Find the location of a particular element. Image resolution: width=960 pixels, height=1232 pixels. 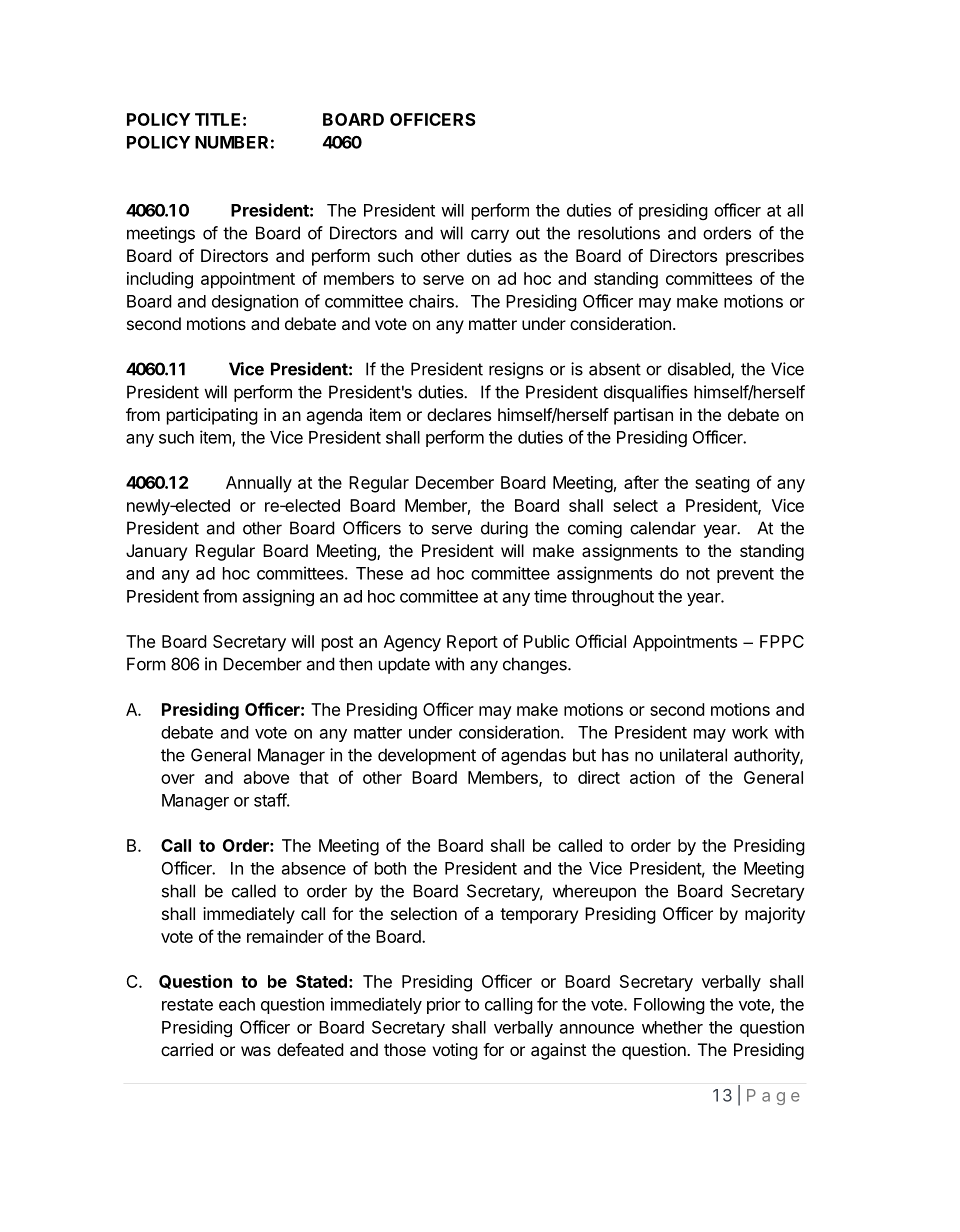

resolutions is located at coordinates (619, 233).
